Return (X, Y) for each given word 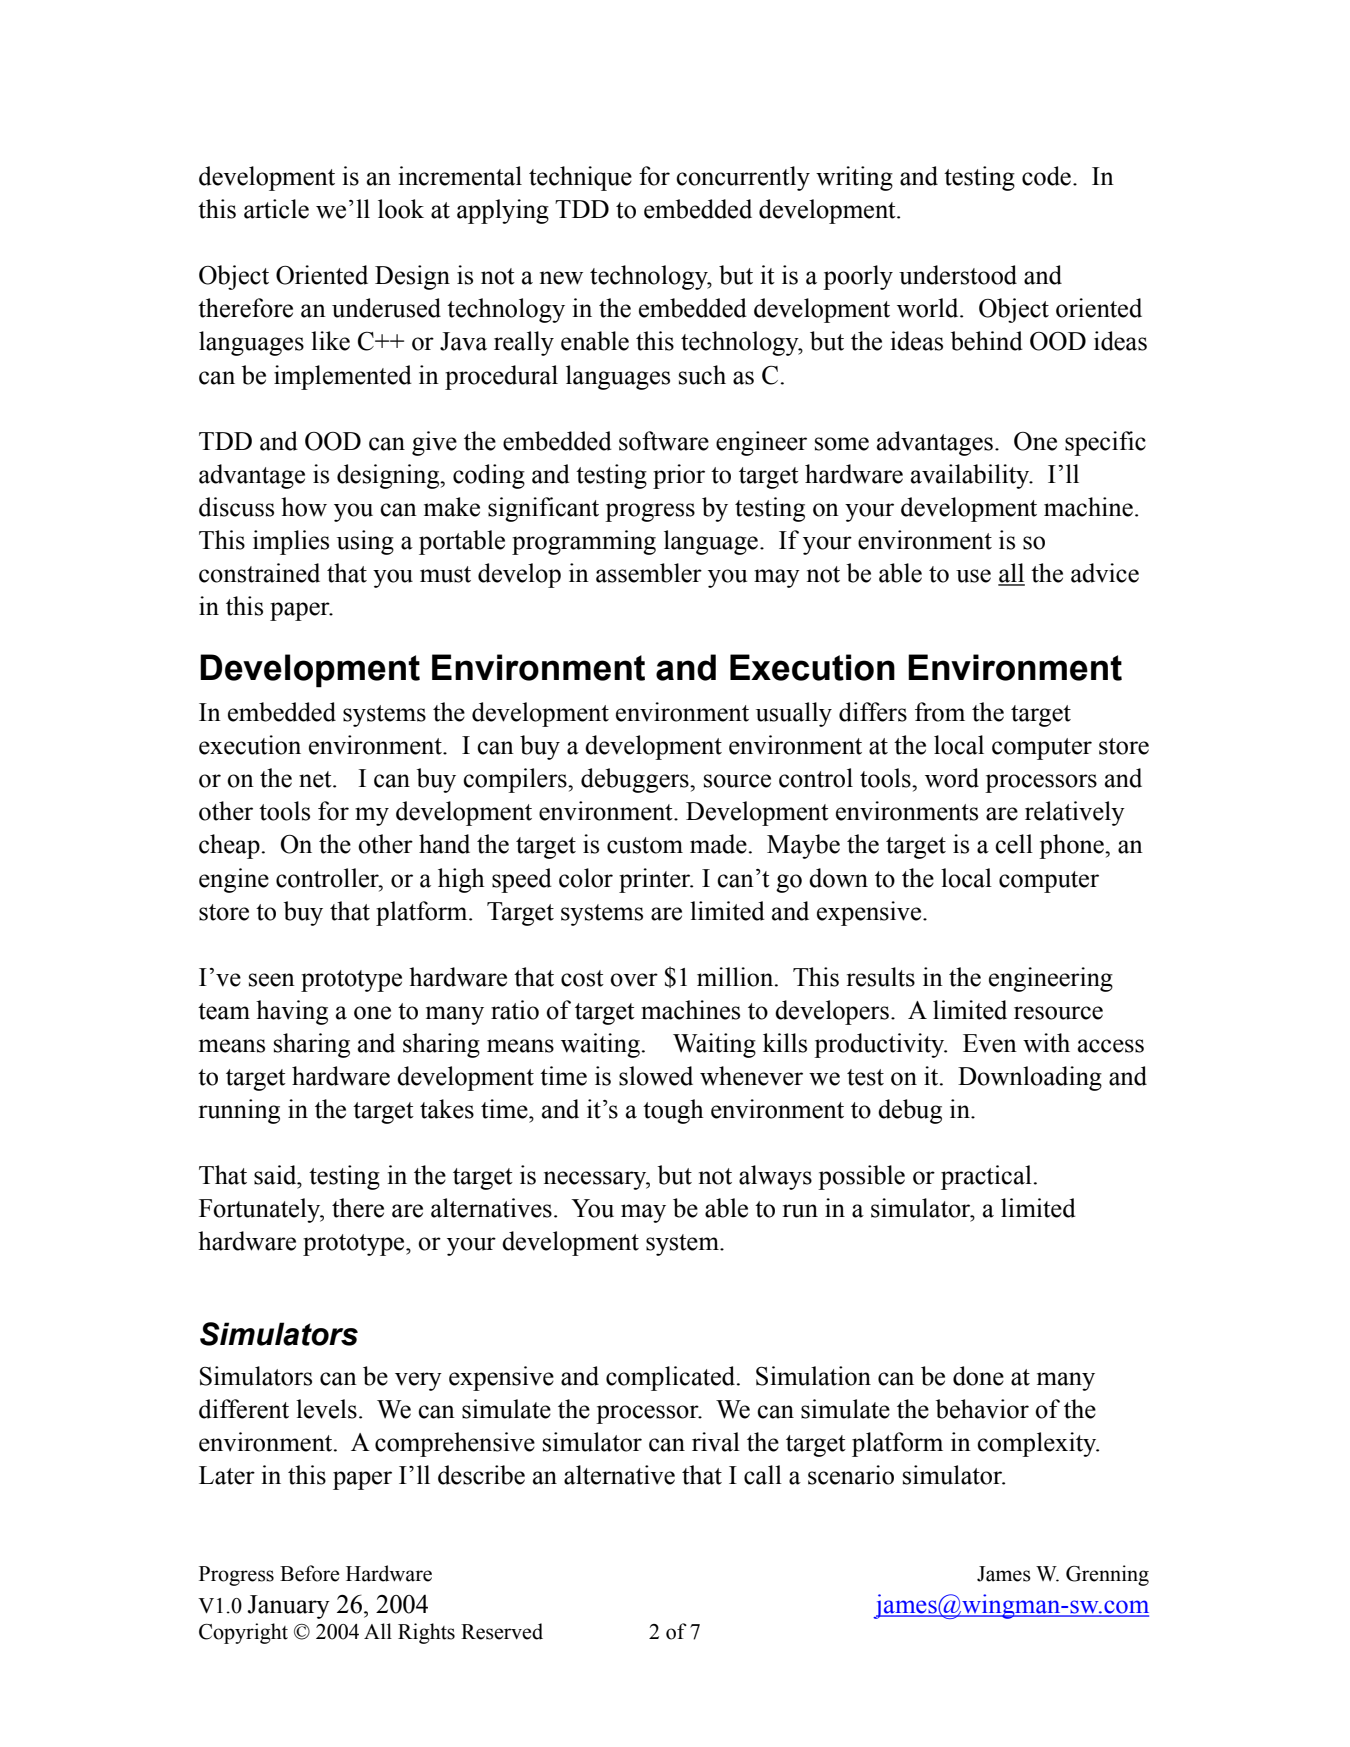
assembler (649, 573)
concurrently (743, 178)
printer (656, 880)
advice (1105, 573)
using (365, 542)
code (1046, 176)
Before (310, 1573)
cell (1014, 844)
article (276, 209)
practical (986, 1177)
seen (272, 980)
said (276, 1175)
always (775, 1177)
